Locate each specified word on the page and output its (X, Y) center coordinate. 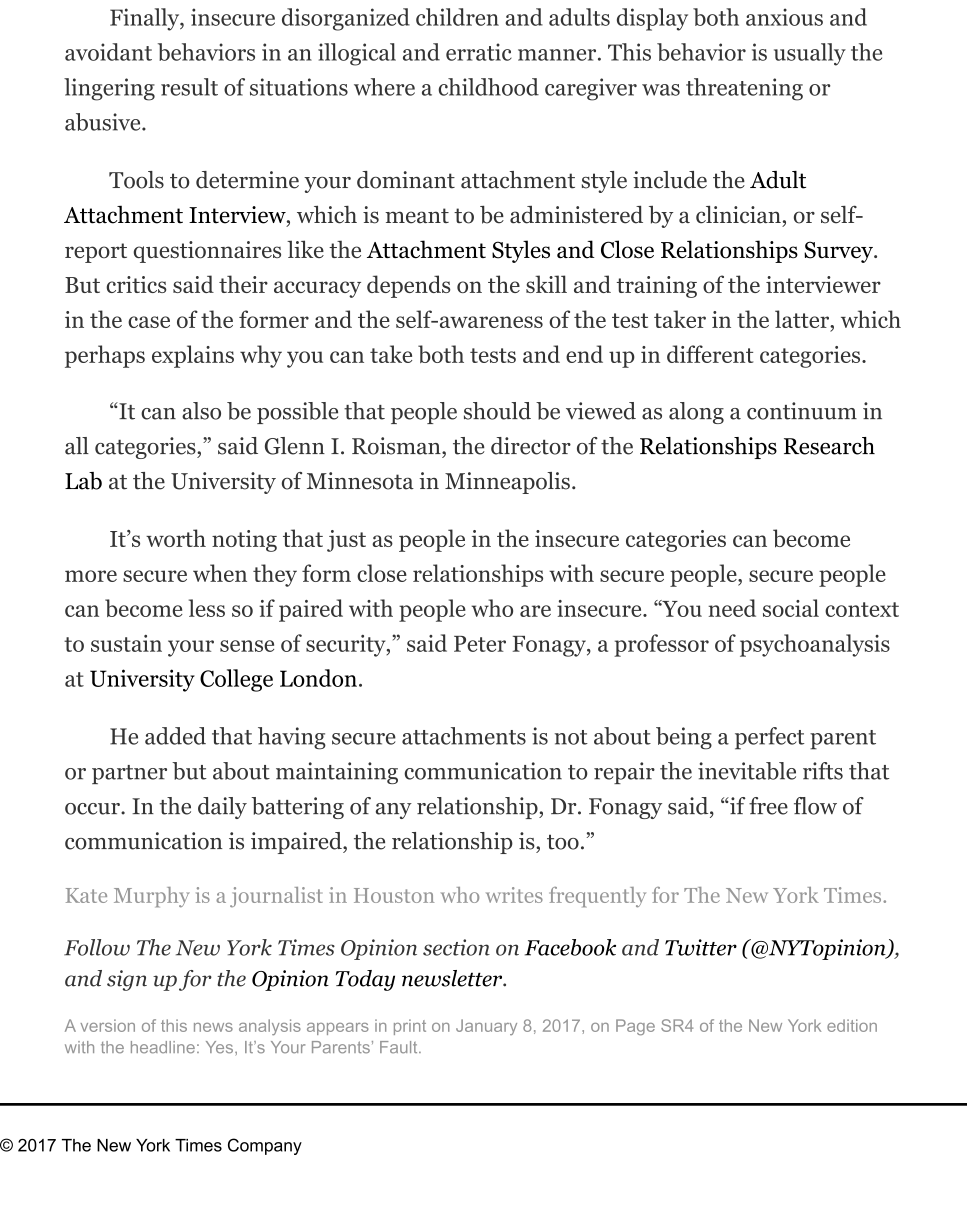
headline (163, 1047)
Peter (480, 644)
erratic (479, 52)
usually (810, 54)
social (791, 608)
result (189, 87)
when (220, 573)
